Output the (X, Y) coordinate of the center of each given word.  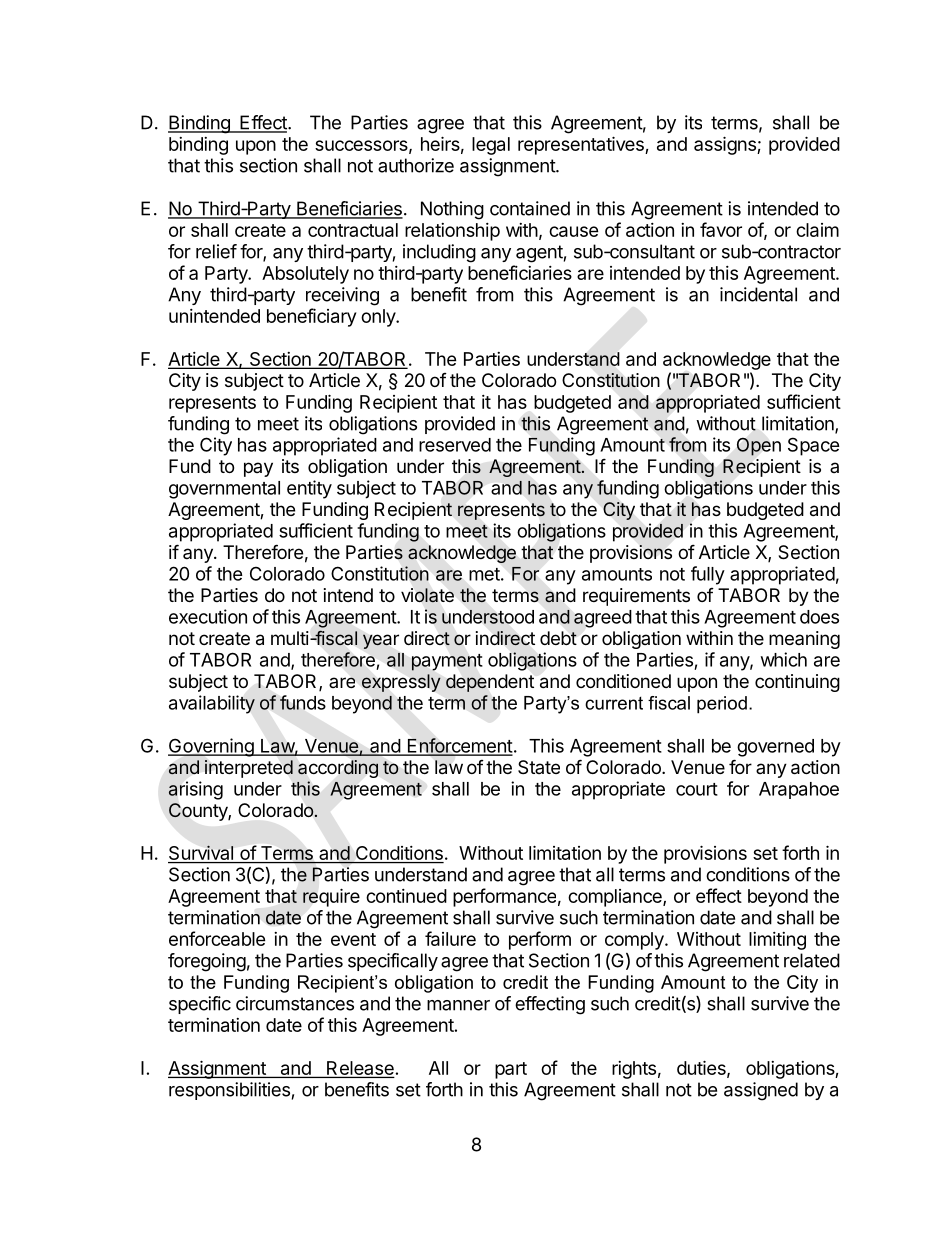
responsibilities (229, 1091)
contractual (353, 230)
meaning (804, 640)
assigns (726, 145)
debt (558, 638)
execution (208, 616)
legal (491, 146)
